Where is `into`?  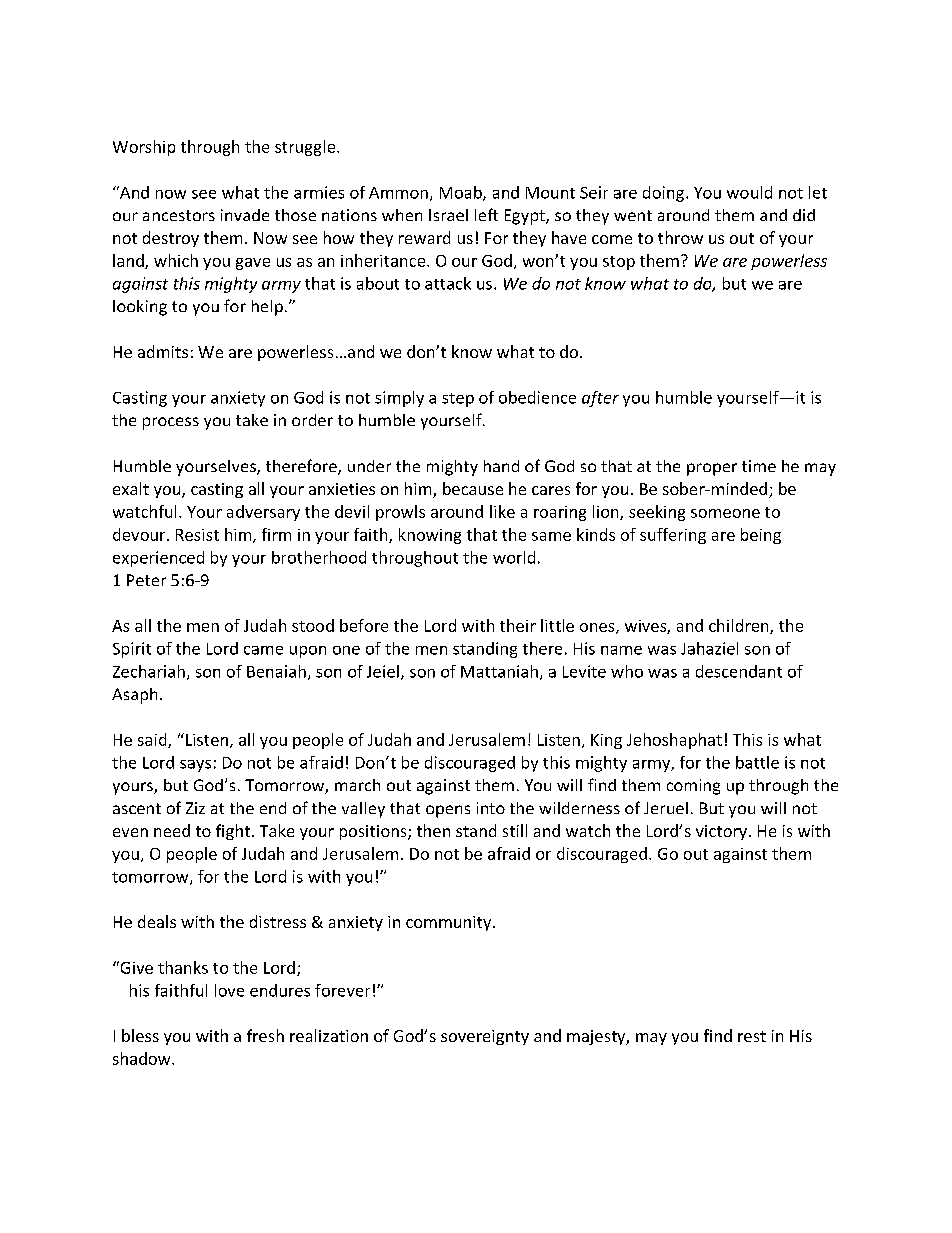 into is located at coordinates (491, 808).
